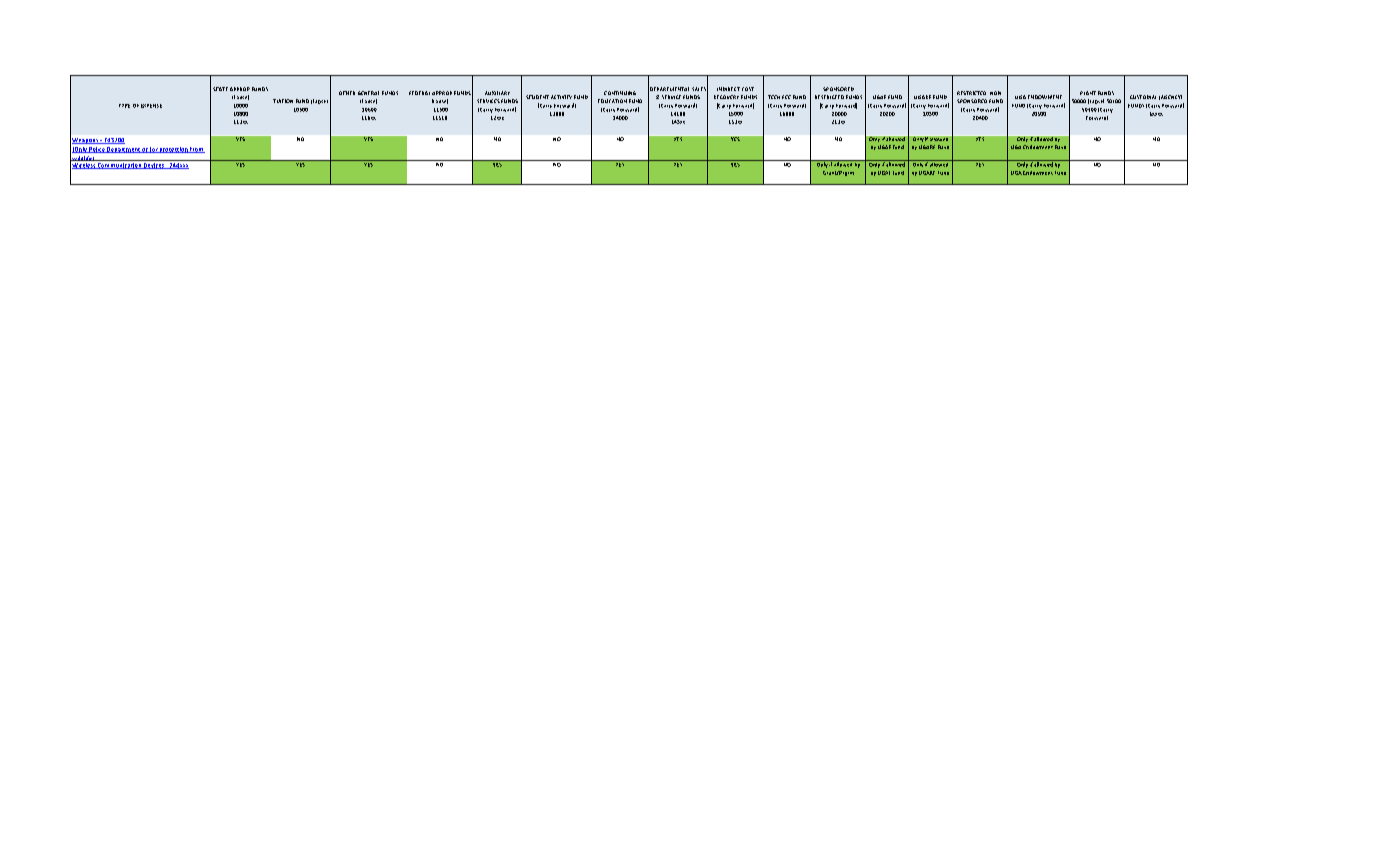  What do you see at coordinates (283, 101) in the page?
I see `TUITION` at bounding box center [283, 101].
